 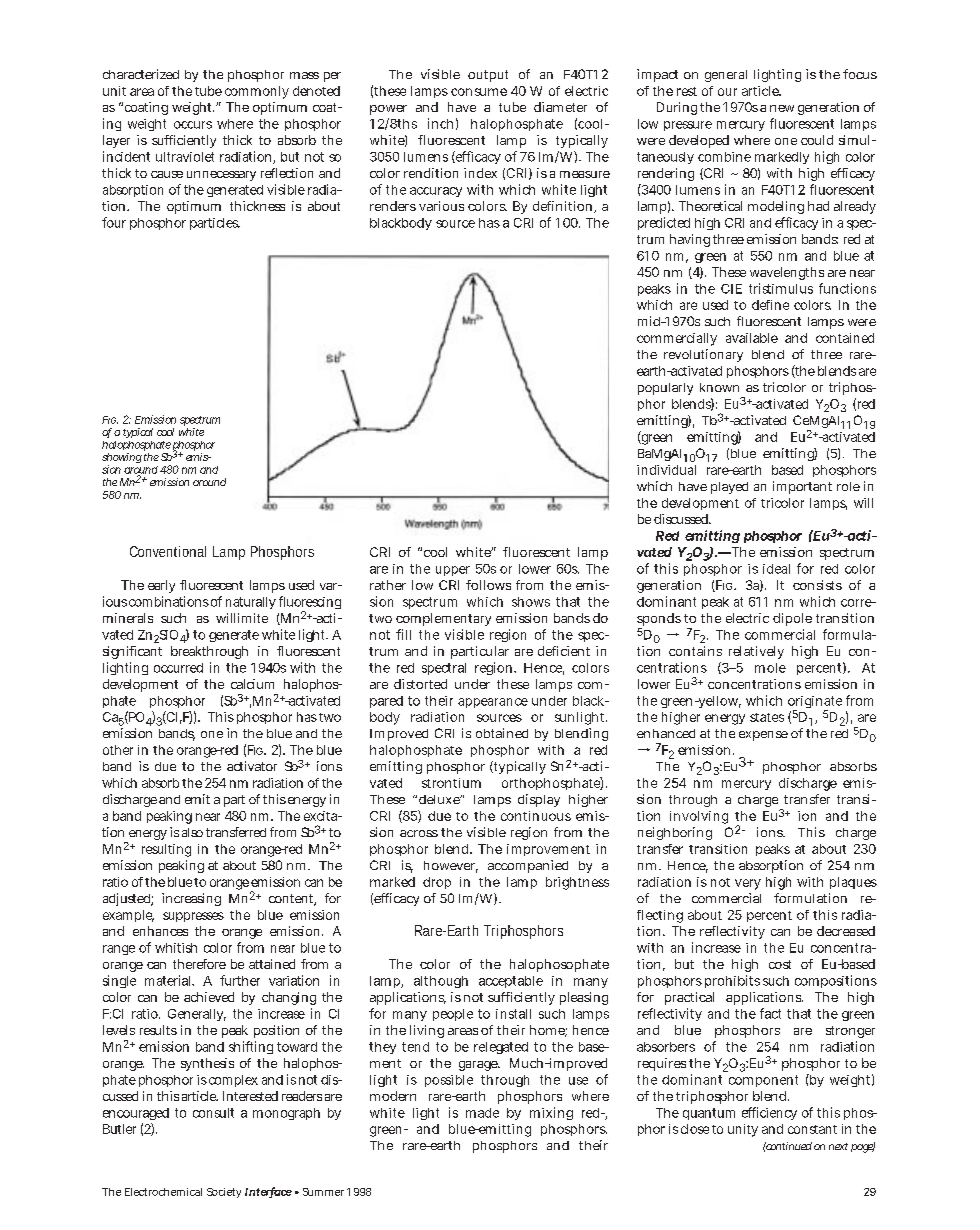 I want to click on acceptable, so click(x=511, y=982).
